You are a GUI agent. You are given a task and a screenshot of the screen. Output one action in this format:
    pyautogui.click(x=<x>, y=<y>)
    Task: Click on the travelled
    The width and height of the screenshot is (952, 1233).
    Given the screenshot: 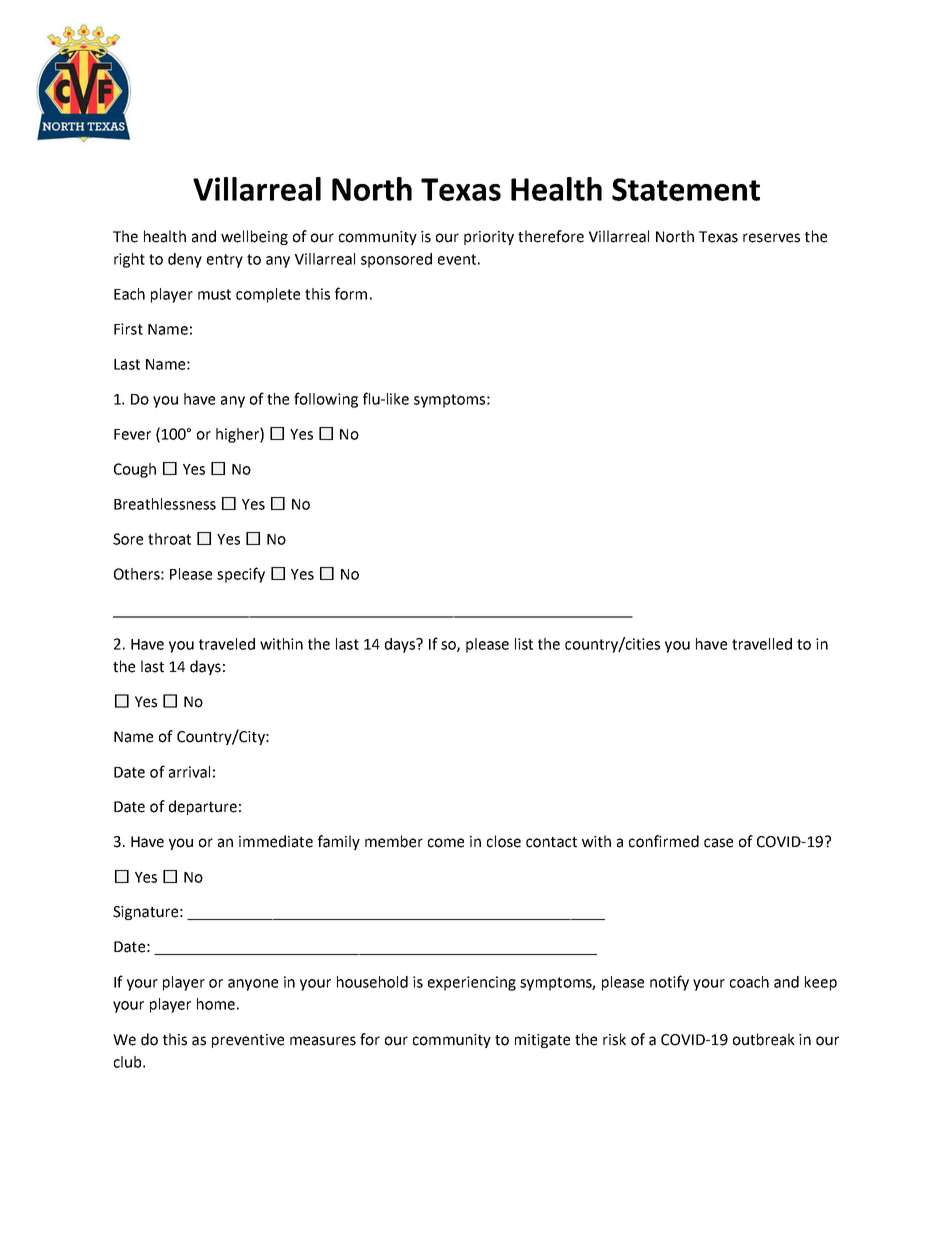 What is the action you would take?
    pyautogui.click(x=762, y=644)
